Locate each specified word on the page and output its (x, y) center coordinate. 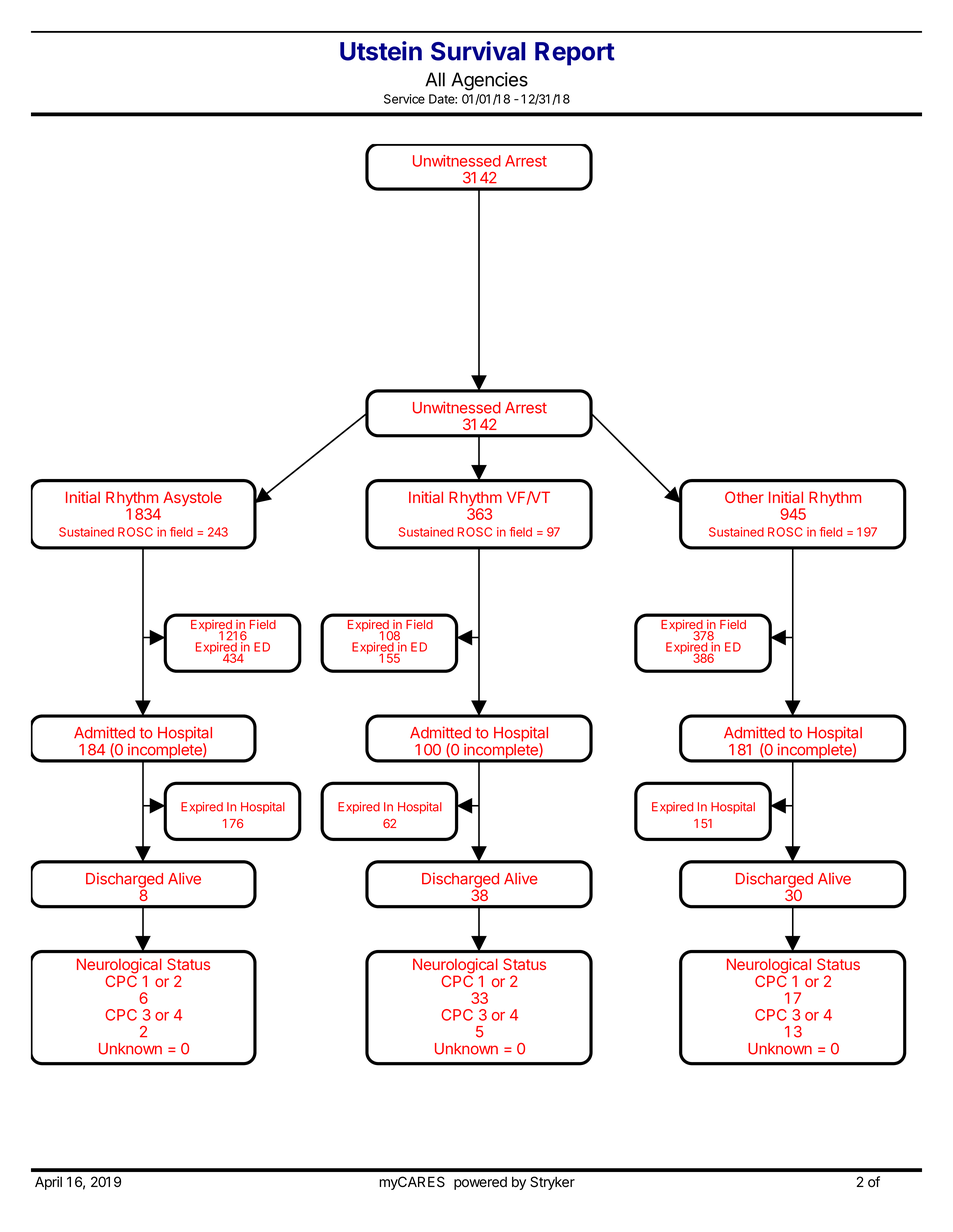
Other (744, 497)
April (48, 1183)
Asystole (192, 498)
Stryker (552, 1183)
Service (404, 99)
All (435, 79)
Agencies (489, 81)
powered (480, 1183)
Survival (478, 51)
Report (575, 54)
